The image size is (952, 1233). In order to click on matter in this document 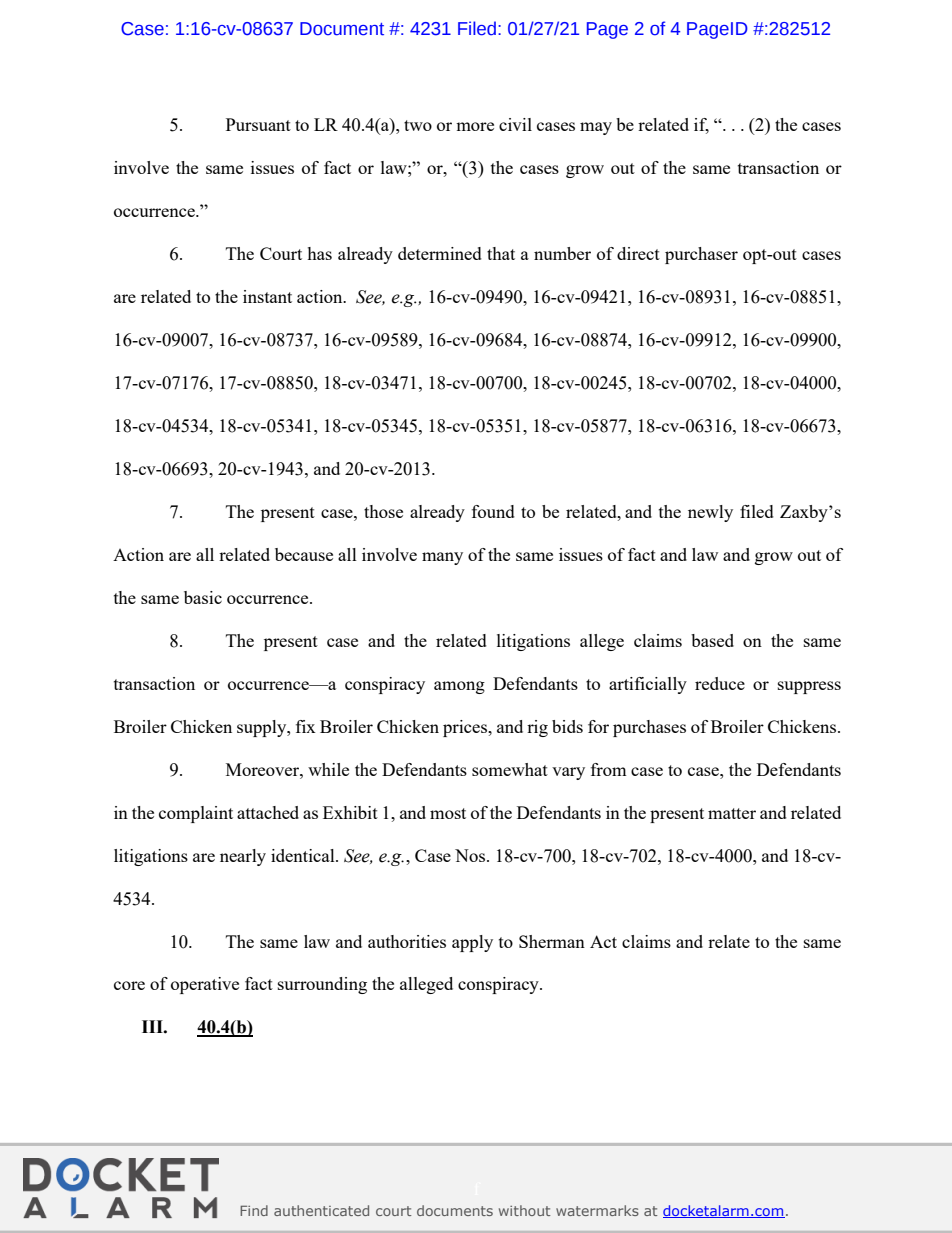, I will do `click(732, 813)`.
